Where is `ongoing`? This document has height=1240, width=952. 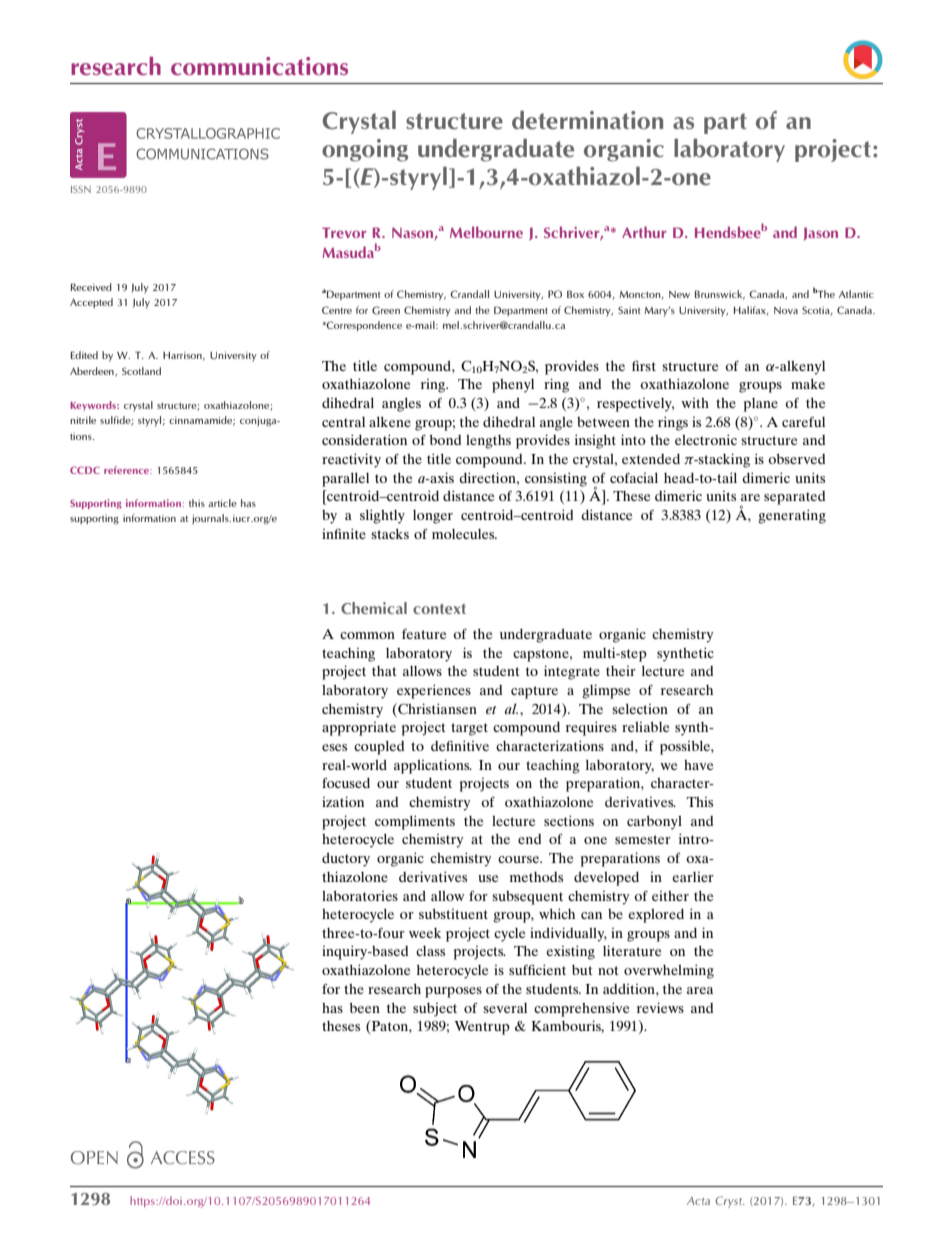 ongoing is located at coordinates (365, 150).
